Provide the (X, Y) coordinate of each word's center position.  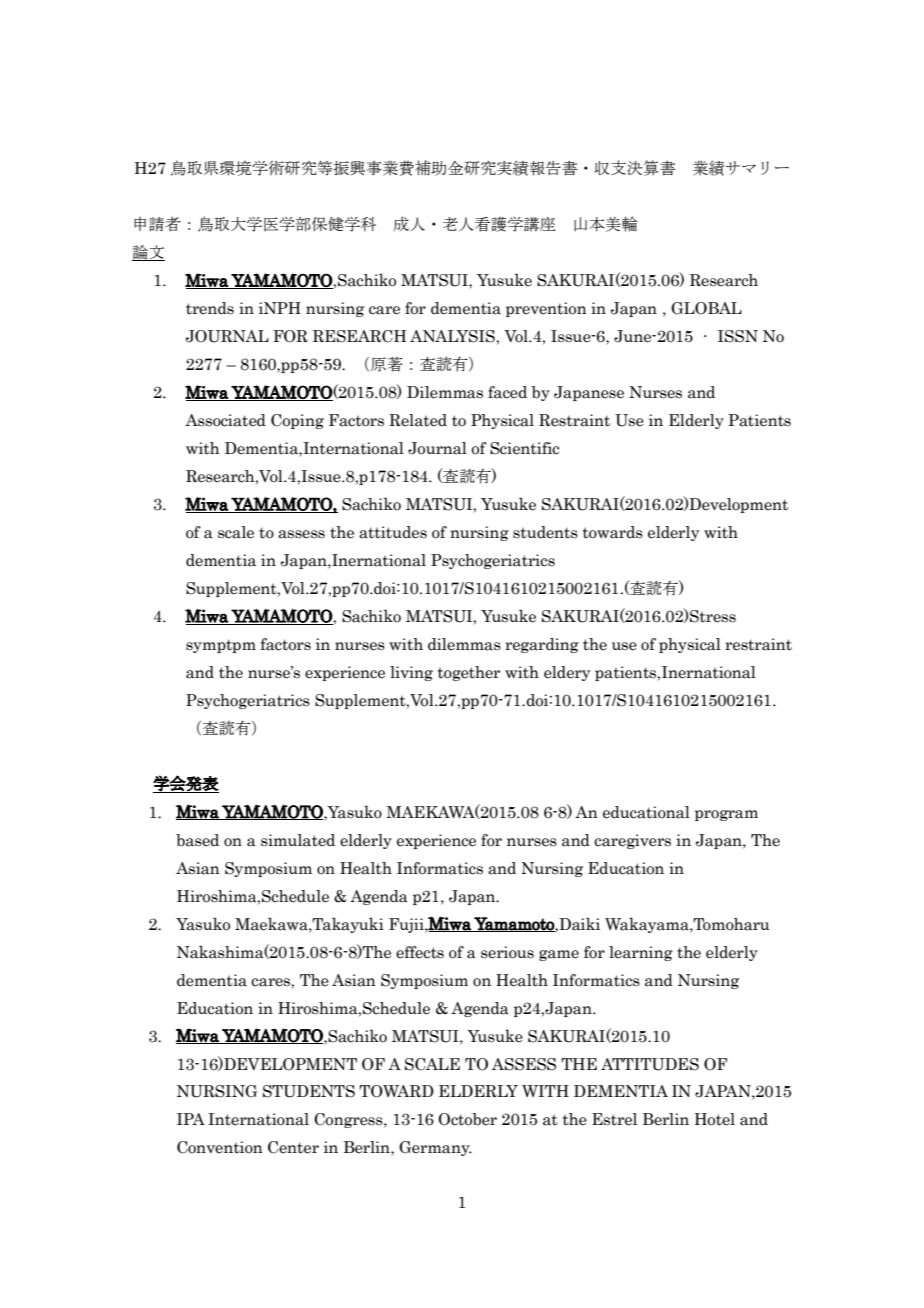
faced (507, 392)
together (469, 673)
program (726, 815)
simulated (298, 840)
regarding (542, 645)
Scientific (524, 448)
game (559, 955)
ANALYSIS (453, 336)
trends (210, 308)
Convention (220, 1147)
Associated (225, 420)
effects (420, 952)
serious (507, 952)
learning (641, 953)
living (411, 673)
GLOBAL (706, 308)
